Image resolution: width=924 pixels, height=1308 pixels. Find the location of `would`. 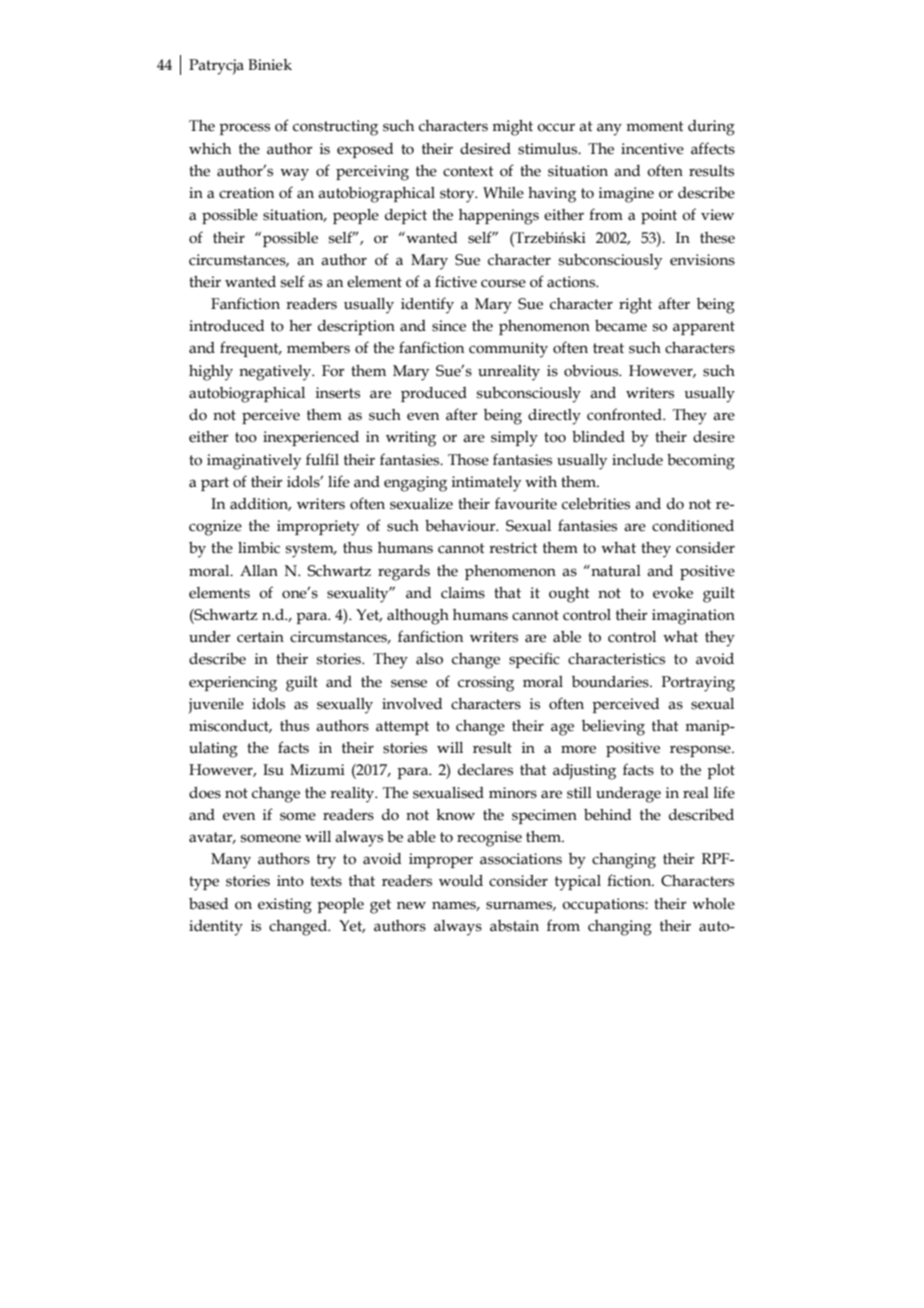

would is located at coordinates (461, 881).
